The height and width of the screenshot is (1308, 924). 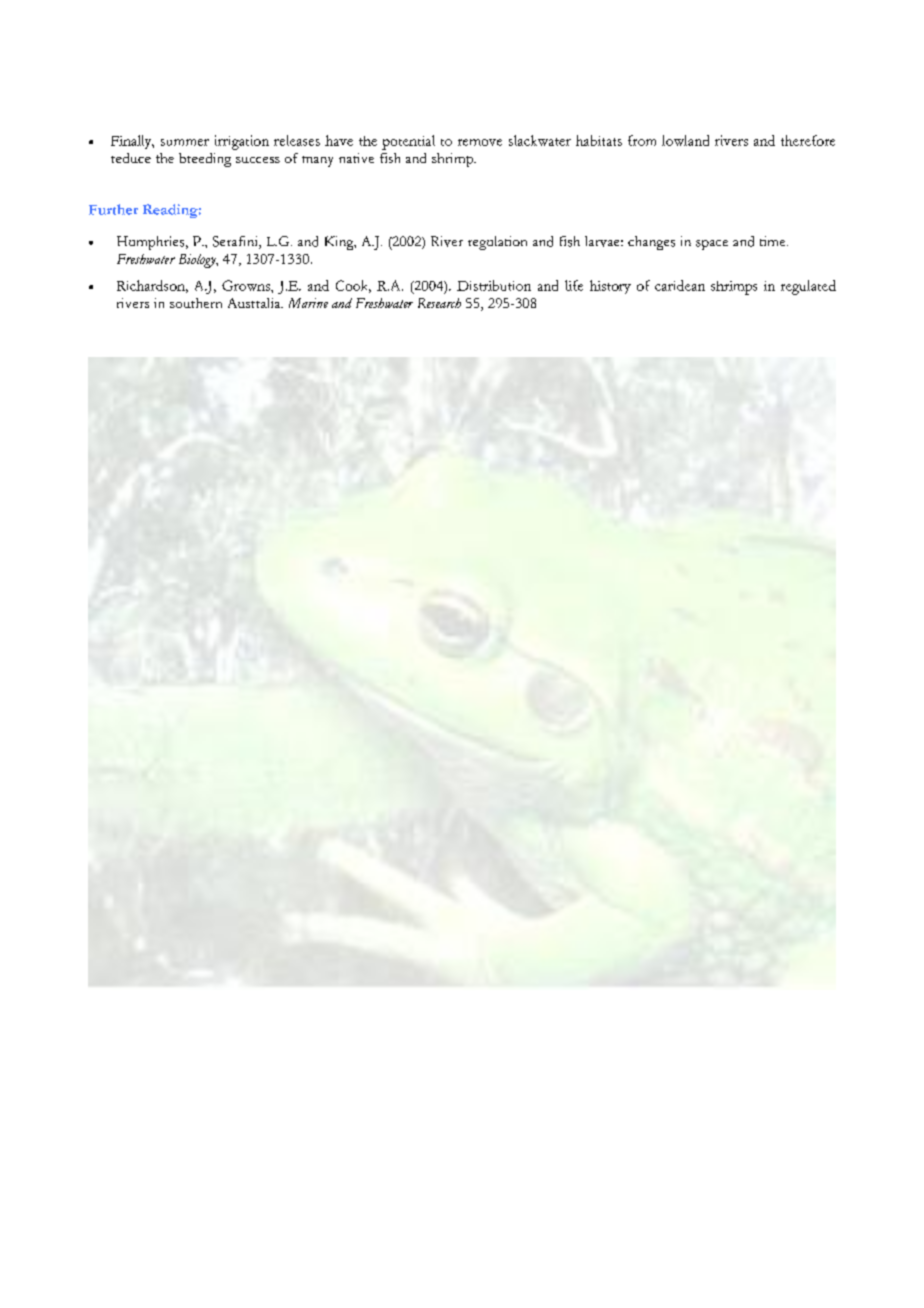 What do you see at coordinates (808, 287) in the screenshot?
I see `regulated` at bounding box center [808, 287].
